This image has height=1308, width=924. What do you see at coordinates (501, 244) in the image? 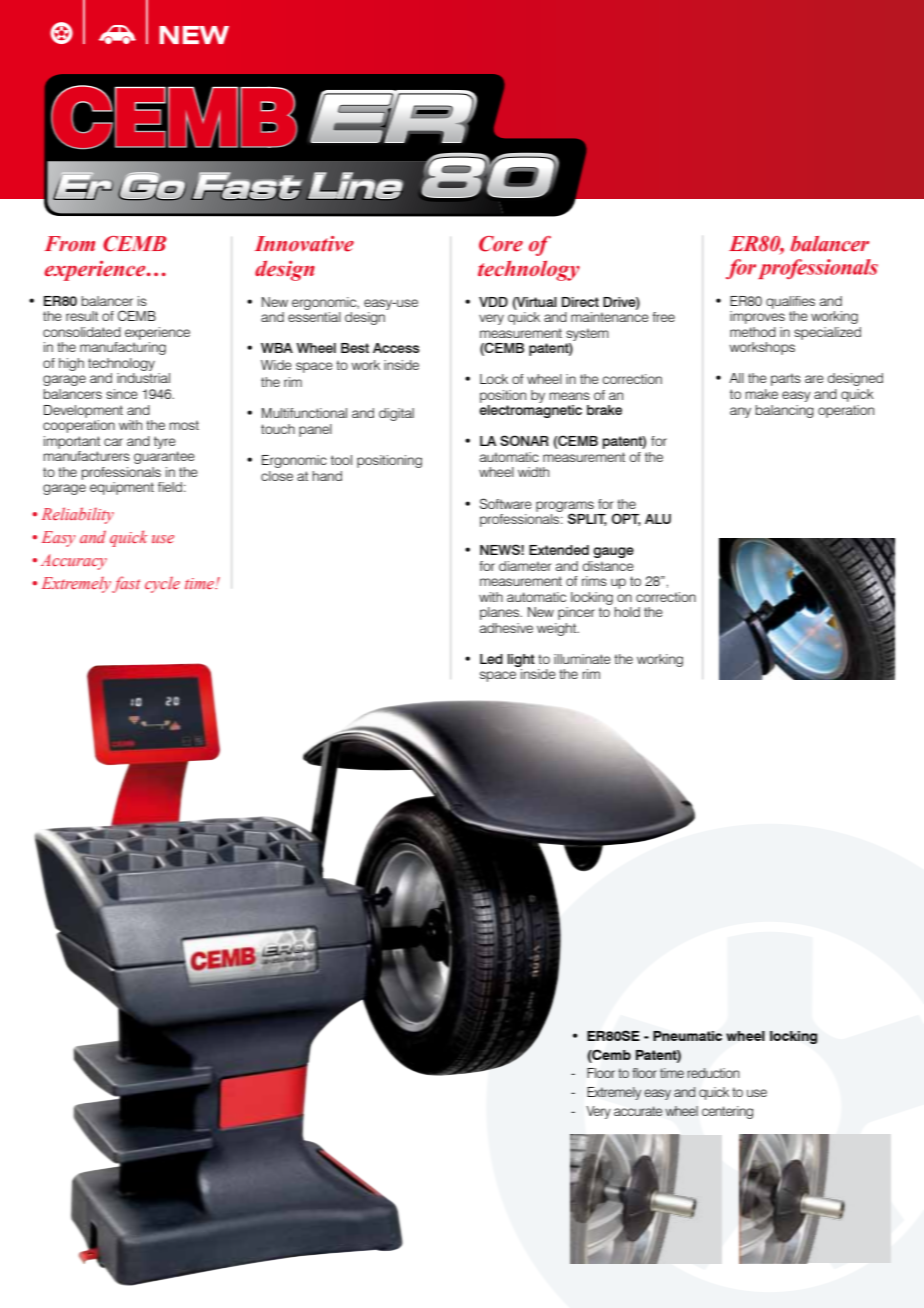
I see `Core` at bounding box center [501, 244].
